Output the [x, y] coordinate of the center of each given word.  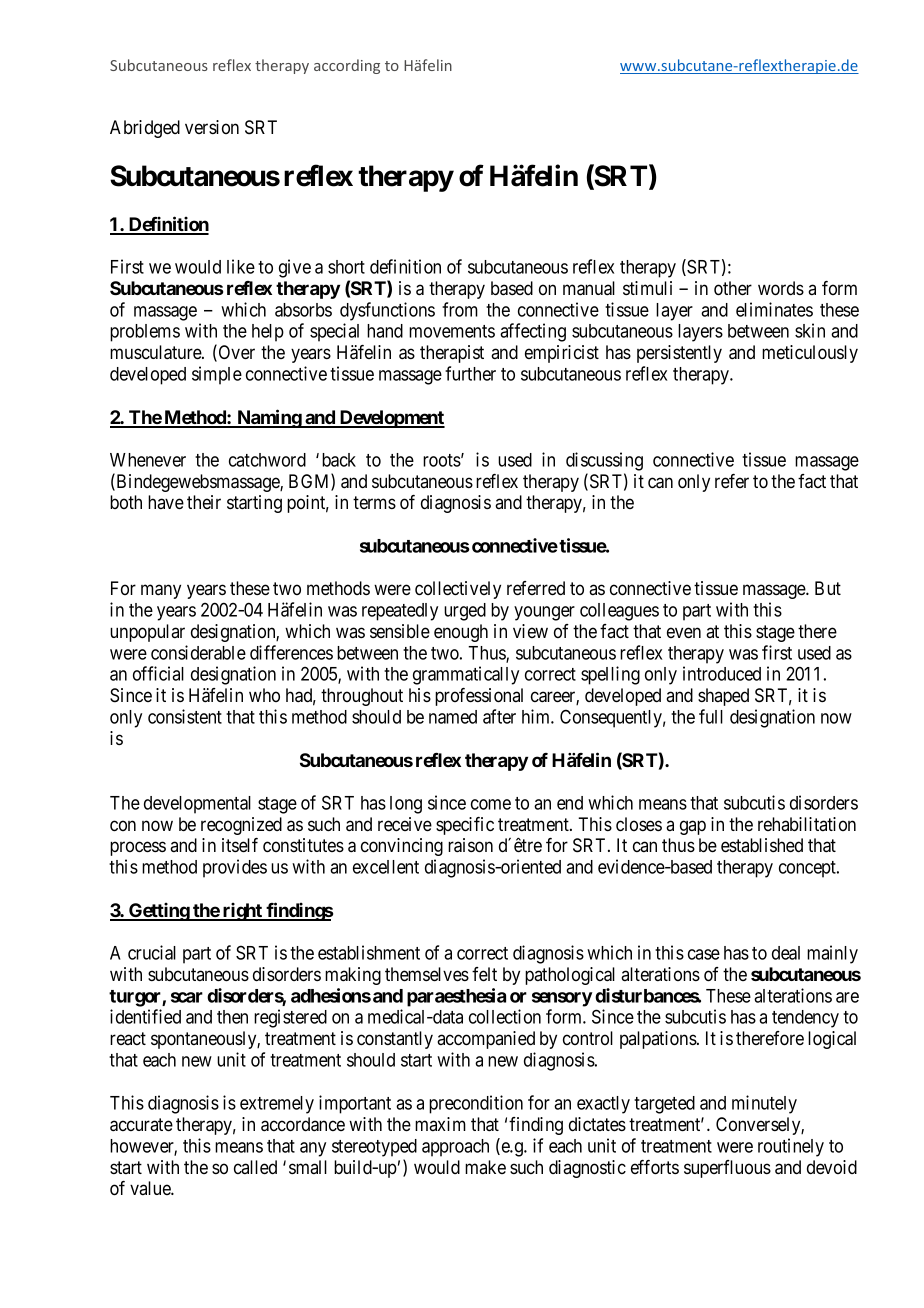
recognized [241, 826]
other [733, 288]
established [762, 845]
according [347, 66]
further [470, 373]
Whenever [148, 460]
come [491, 804]
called [255, 1167]
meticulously [810, 354]
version [212, 127]
